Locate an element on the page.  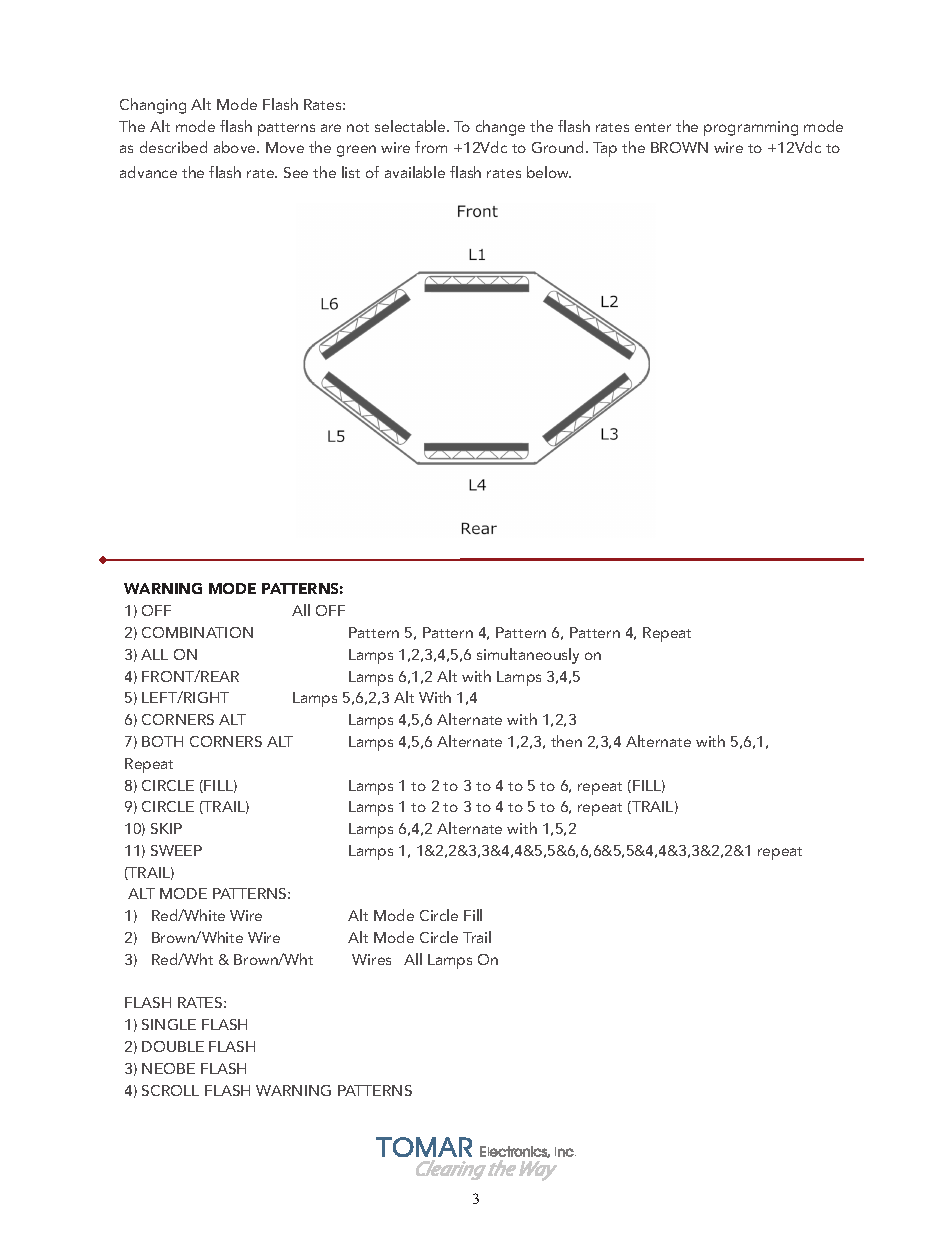
DOUBLE is located at coordinates (173, 1046).
